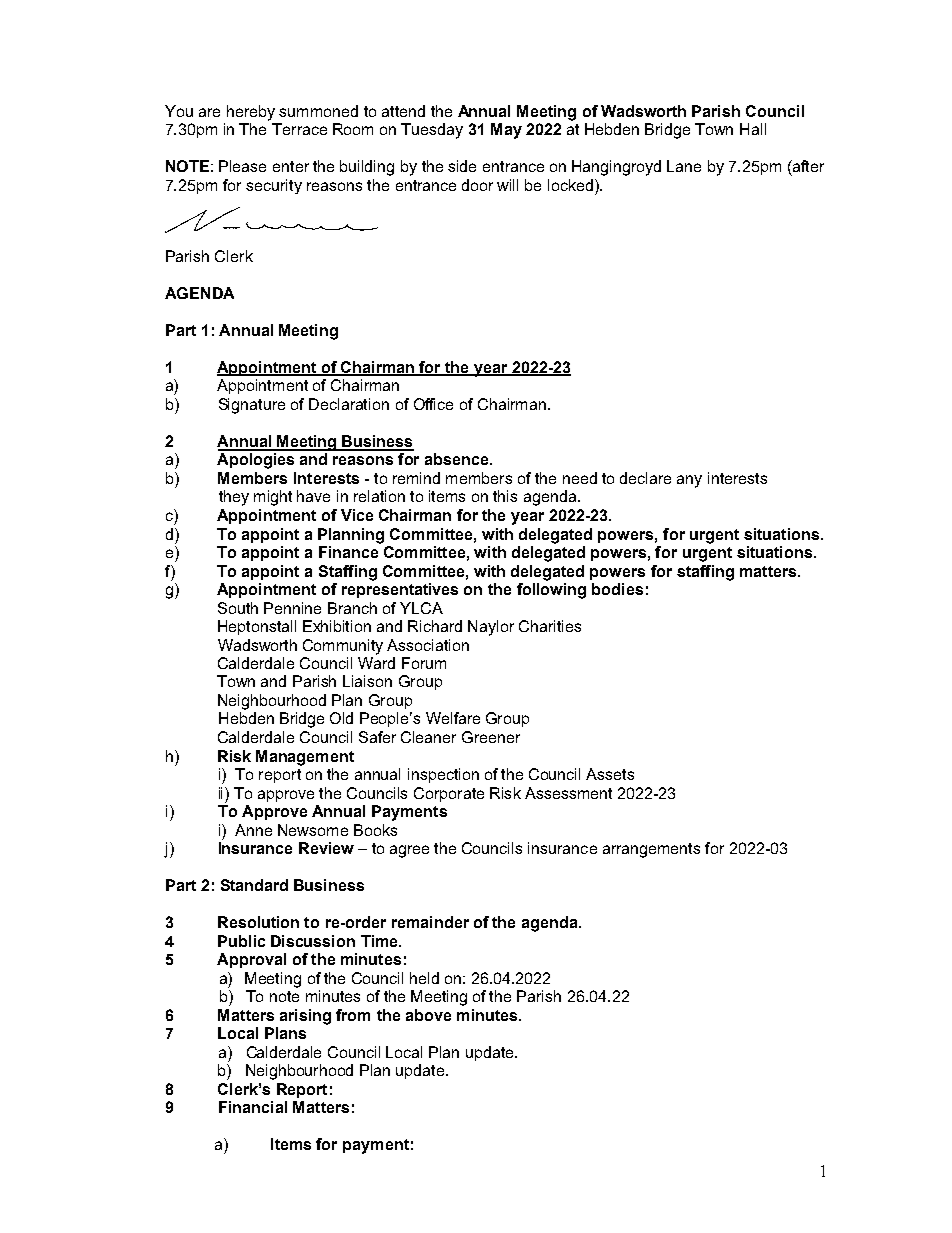 This screenshot has width=952, height=1233. What do you see at coordinates (305, 758) in the screenshot?
I see `Management` at bounding box center [305, 758].
